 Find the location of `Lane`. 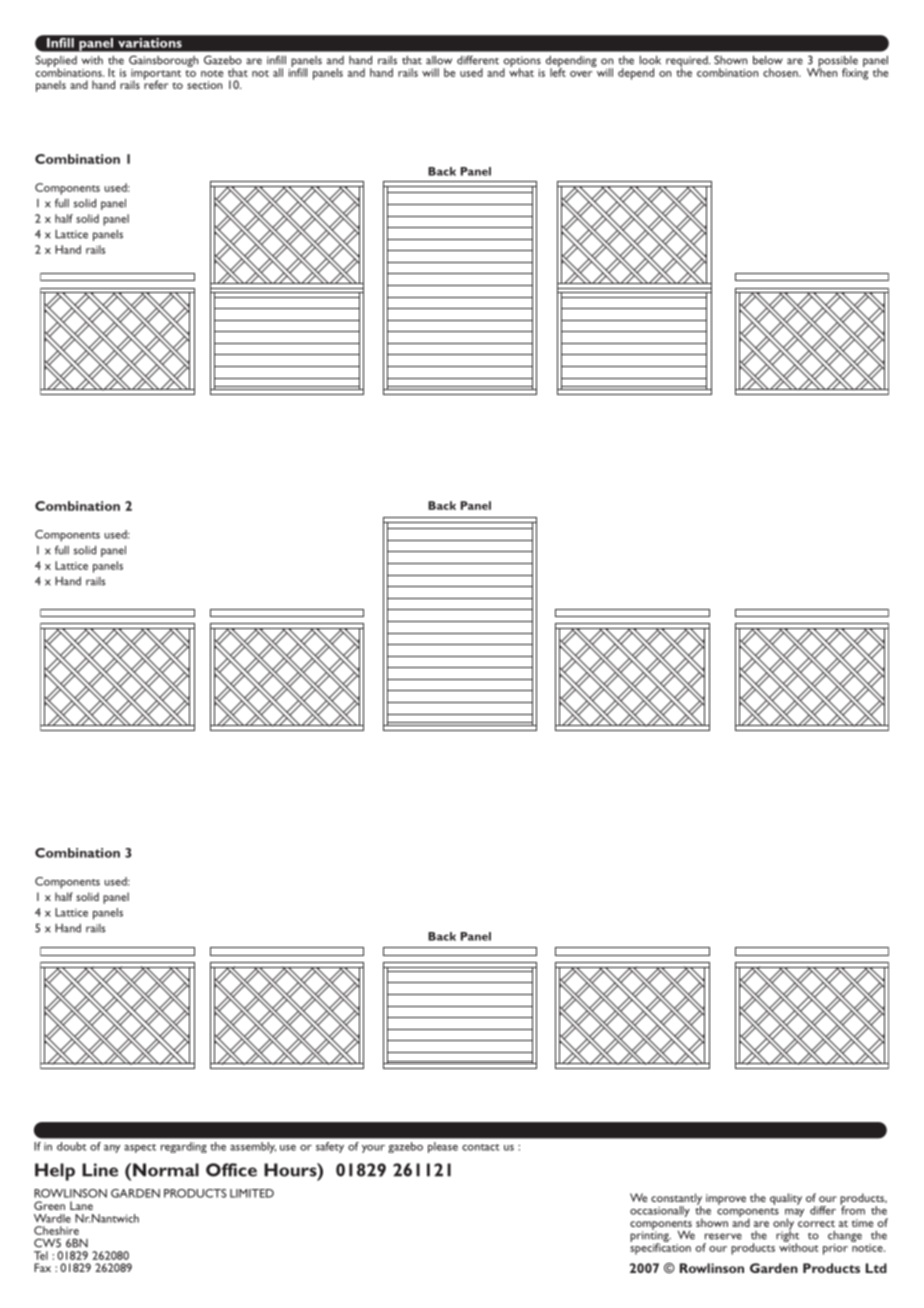

Lane is located at coordinates (81, 1205).
